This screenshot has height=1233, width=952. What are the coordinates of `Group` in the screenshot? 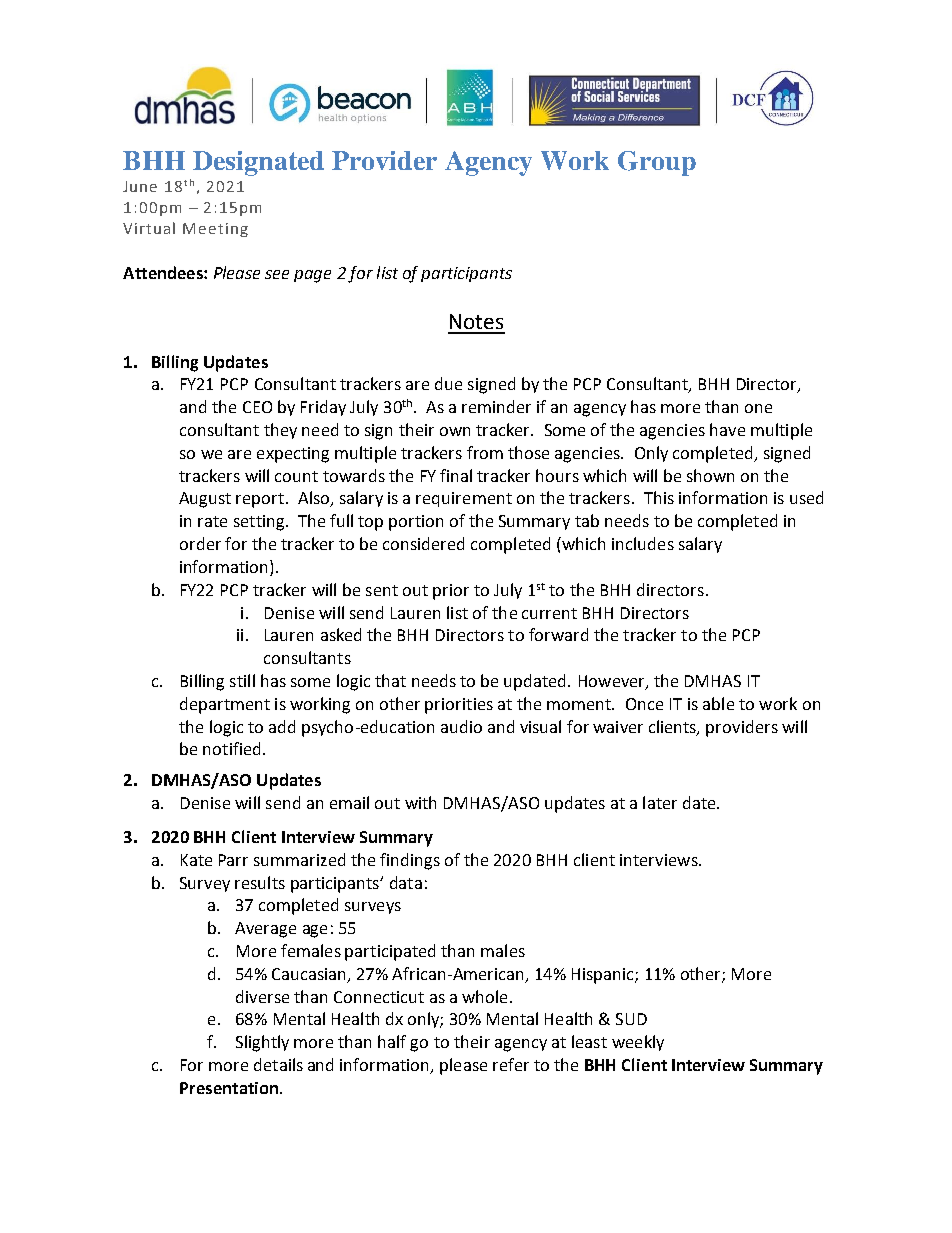 It's located at (657, 163).
